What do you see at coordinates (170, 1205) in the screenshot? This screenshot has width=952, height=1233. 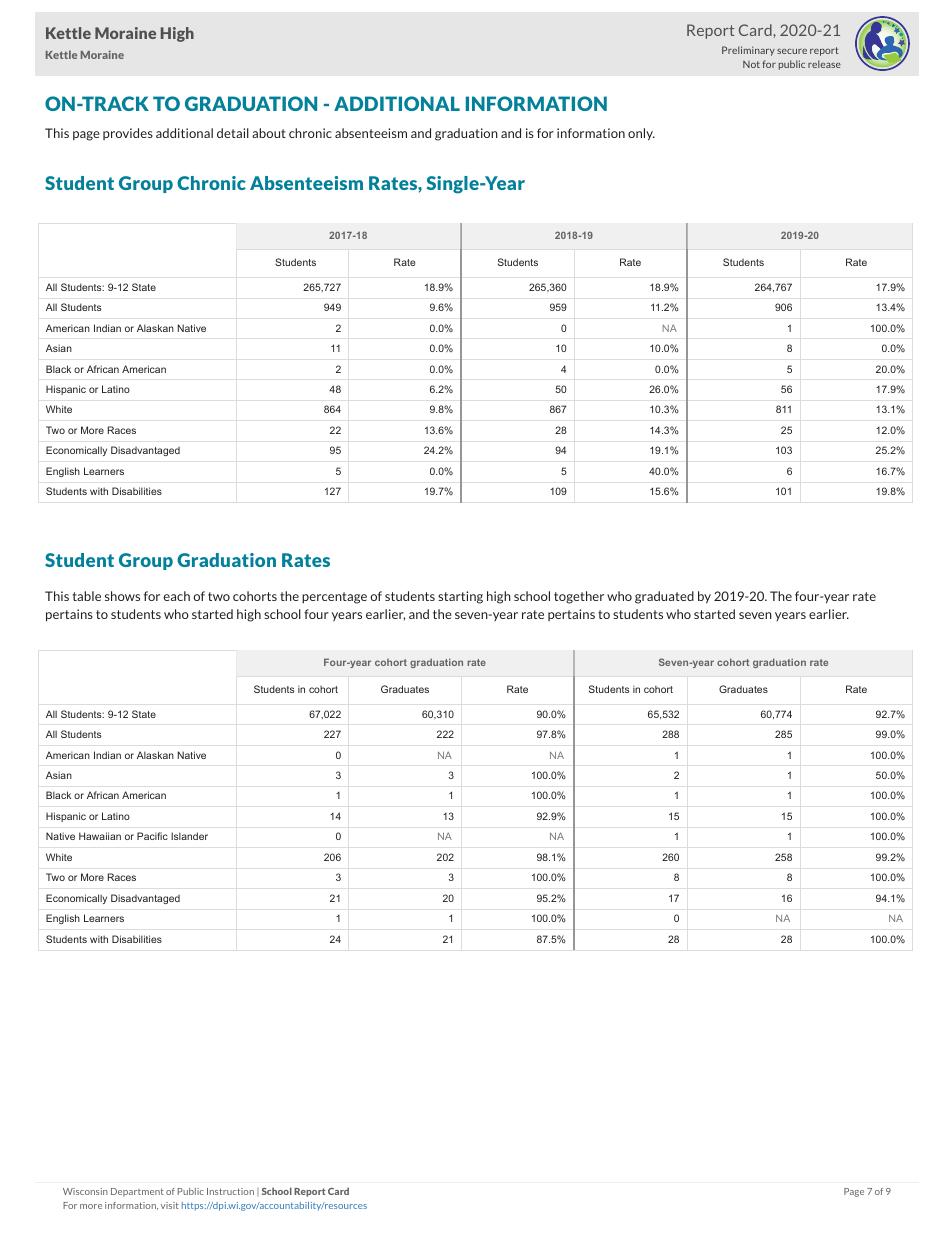 I see `visit` at bounding box center [170, 1205].
